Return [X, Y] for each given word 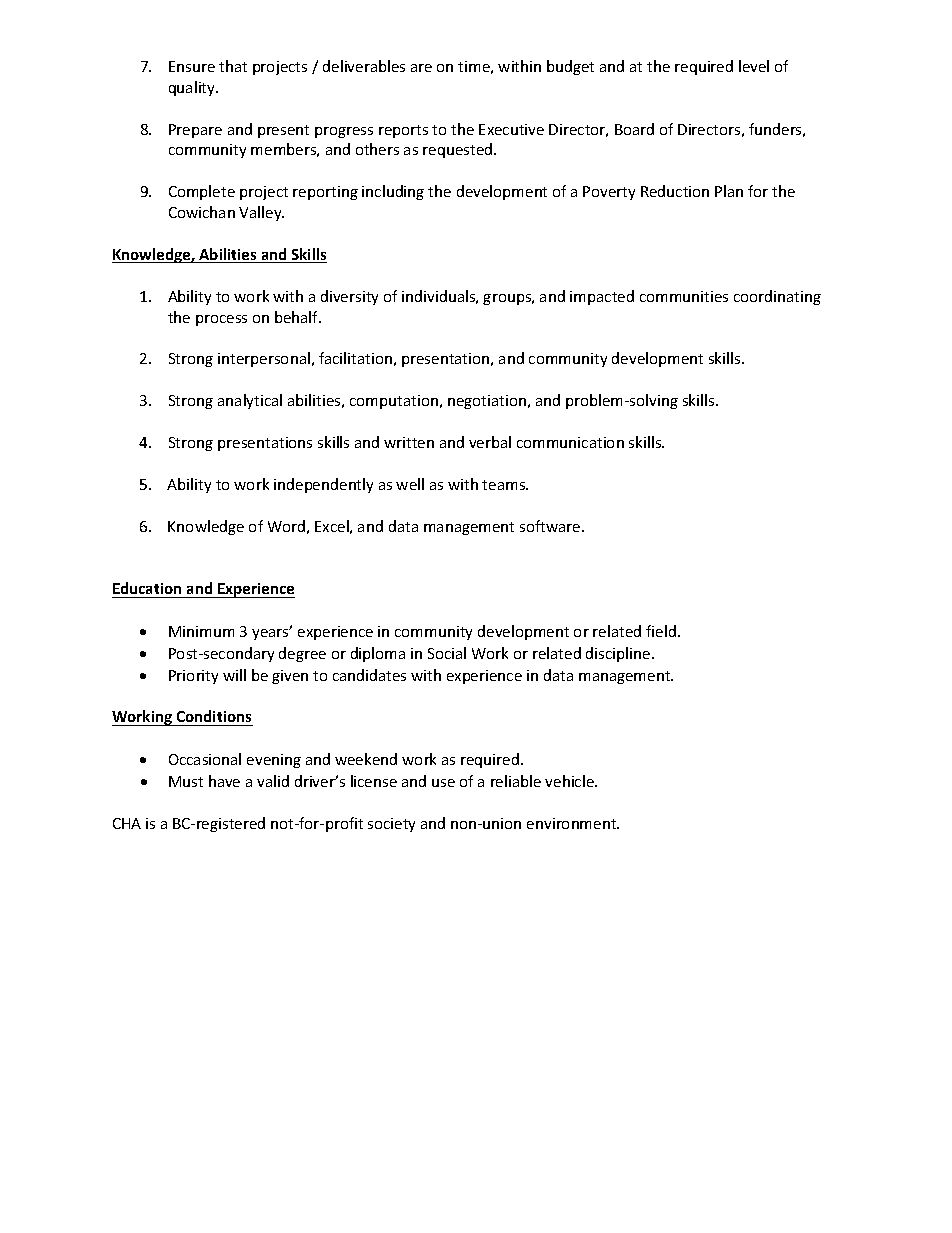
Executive [511, 129]
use [443, 783]
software [551, 526]
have [224, 781]
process [221, 320]
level [754, 66]
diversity [349, 297]
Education [147, 588]
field [661, 631]
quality [193, 88]
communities [684, 296]
